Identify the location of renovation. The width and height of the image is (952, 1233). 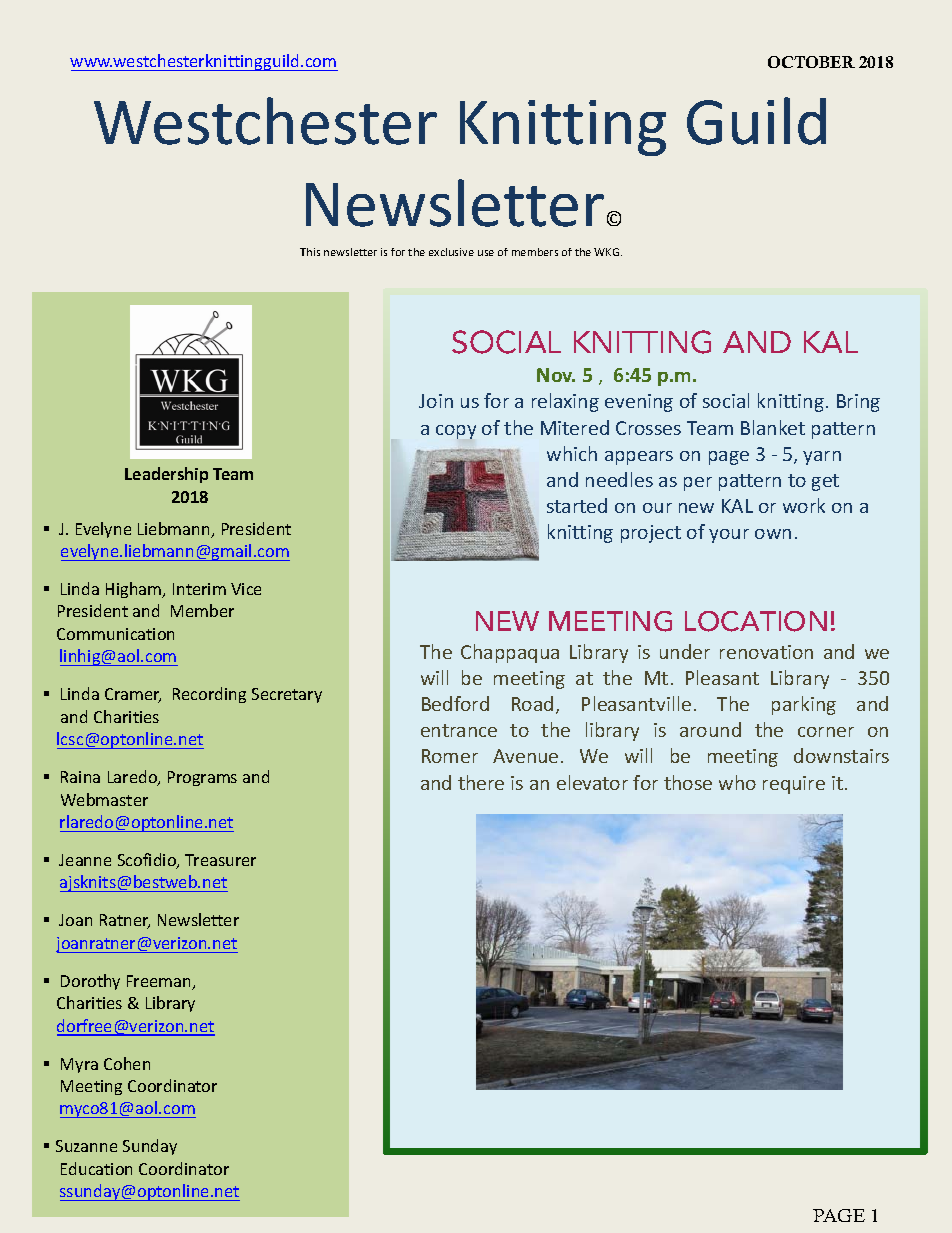
(766, 652).
